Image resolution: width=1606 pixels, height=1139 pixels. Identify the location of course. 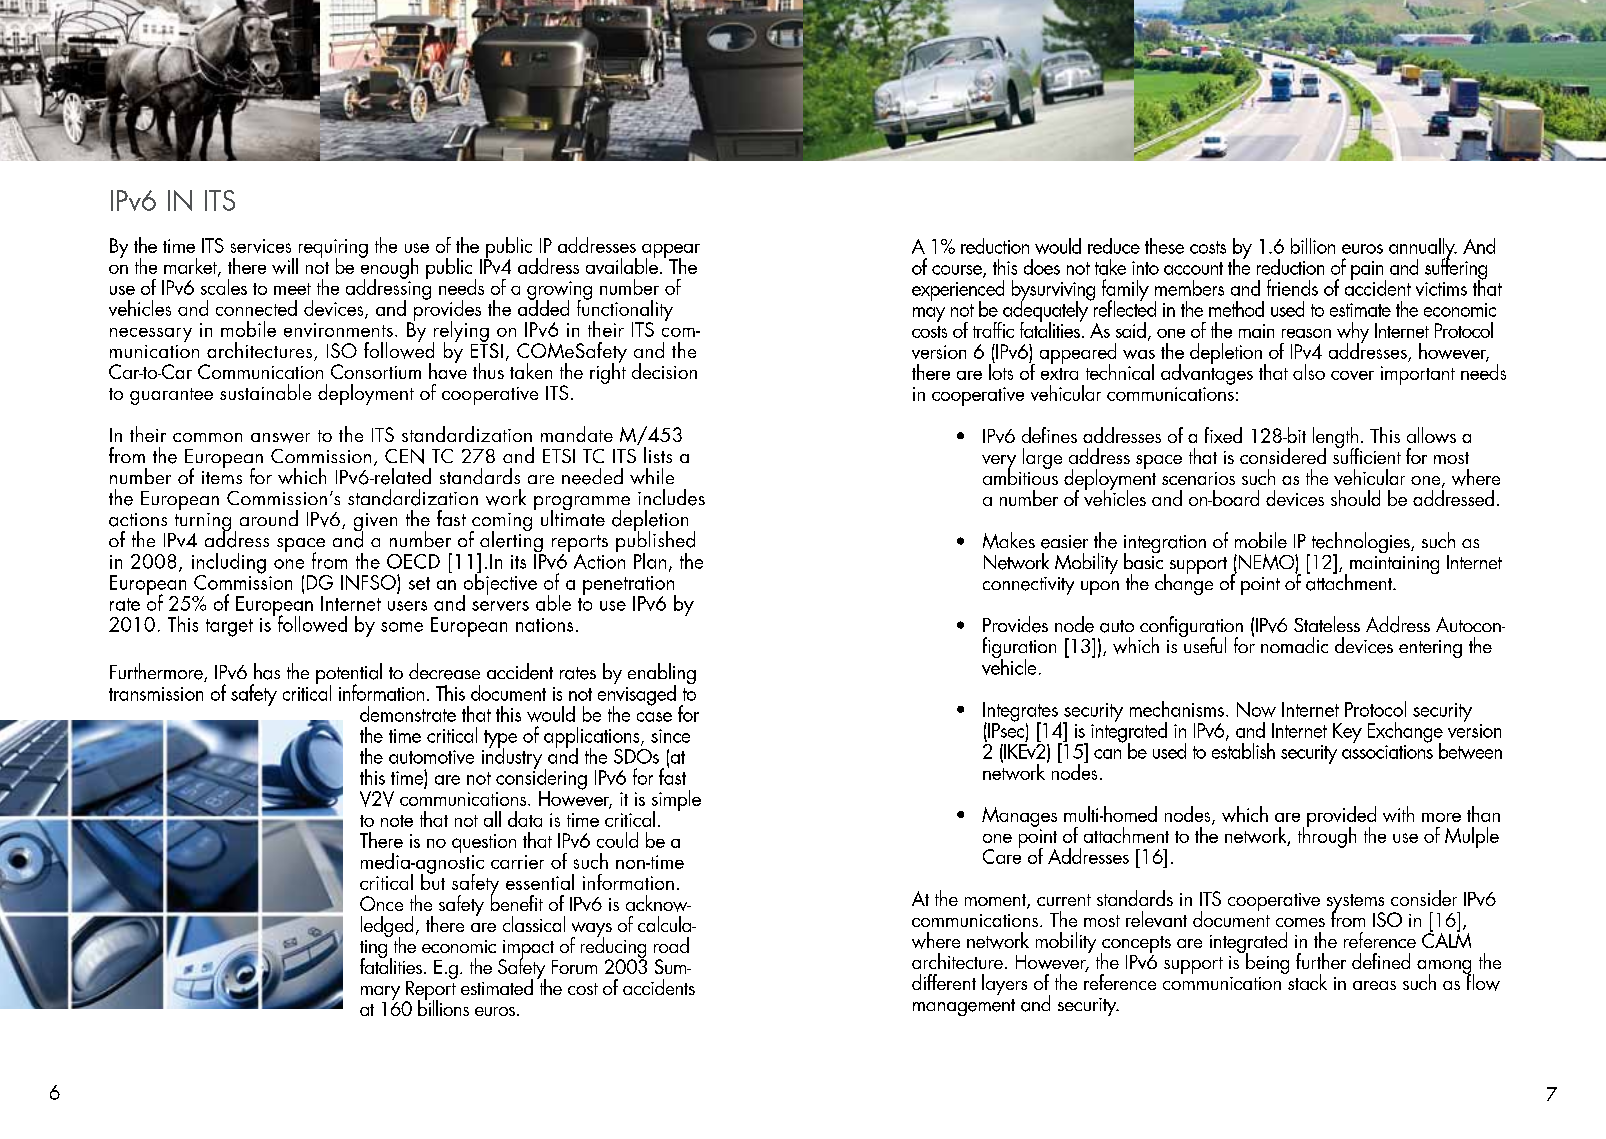
(958, 271).
